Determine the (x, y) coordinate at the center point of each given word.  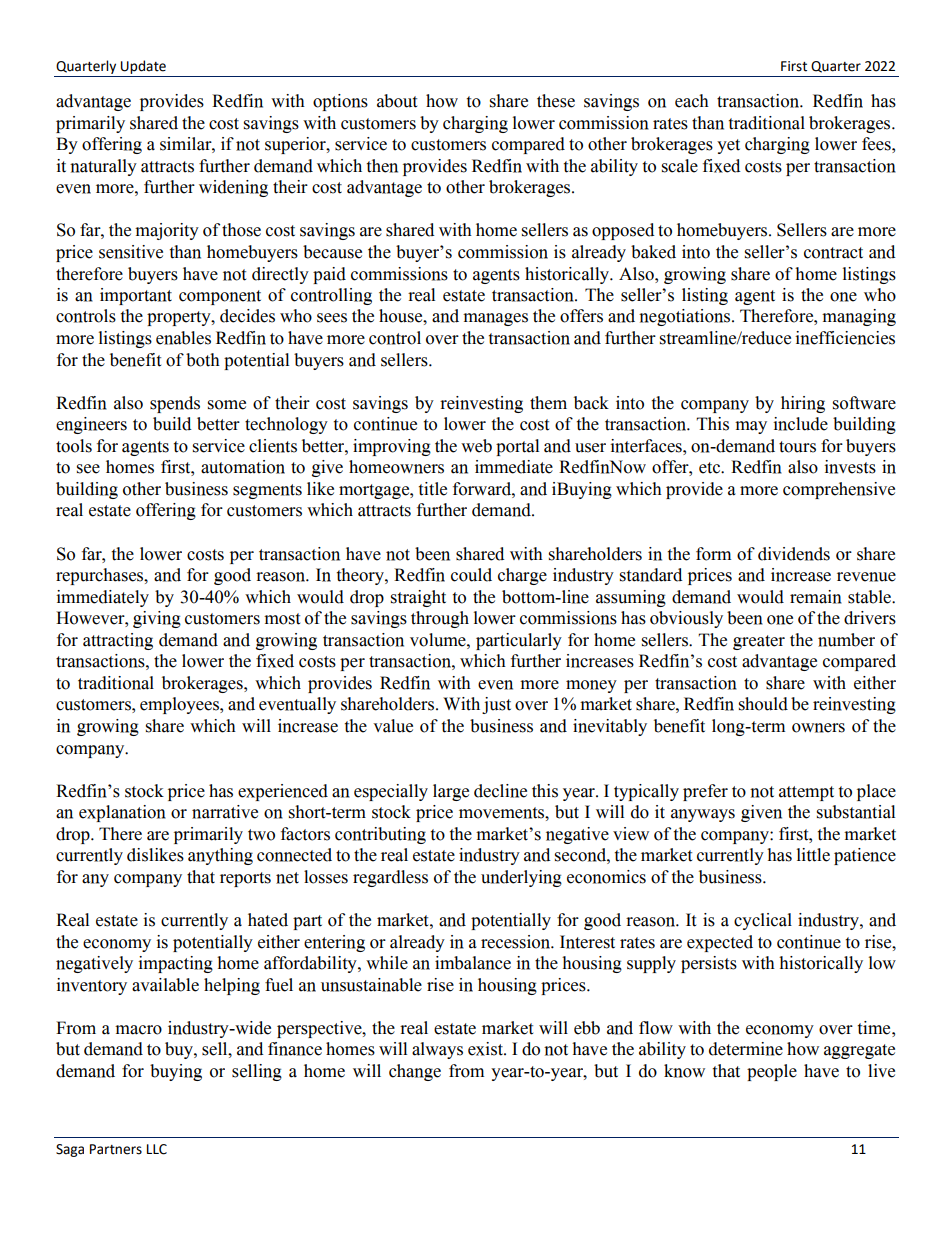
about (397, 101)
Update (143, 67)
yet (728, 146)
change (415, 1072)
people (772, 1072)
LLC (157, 1149)
